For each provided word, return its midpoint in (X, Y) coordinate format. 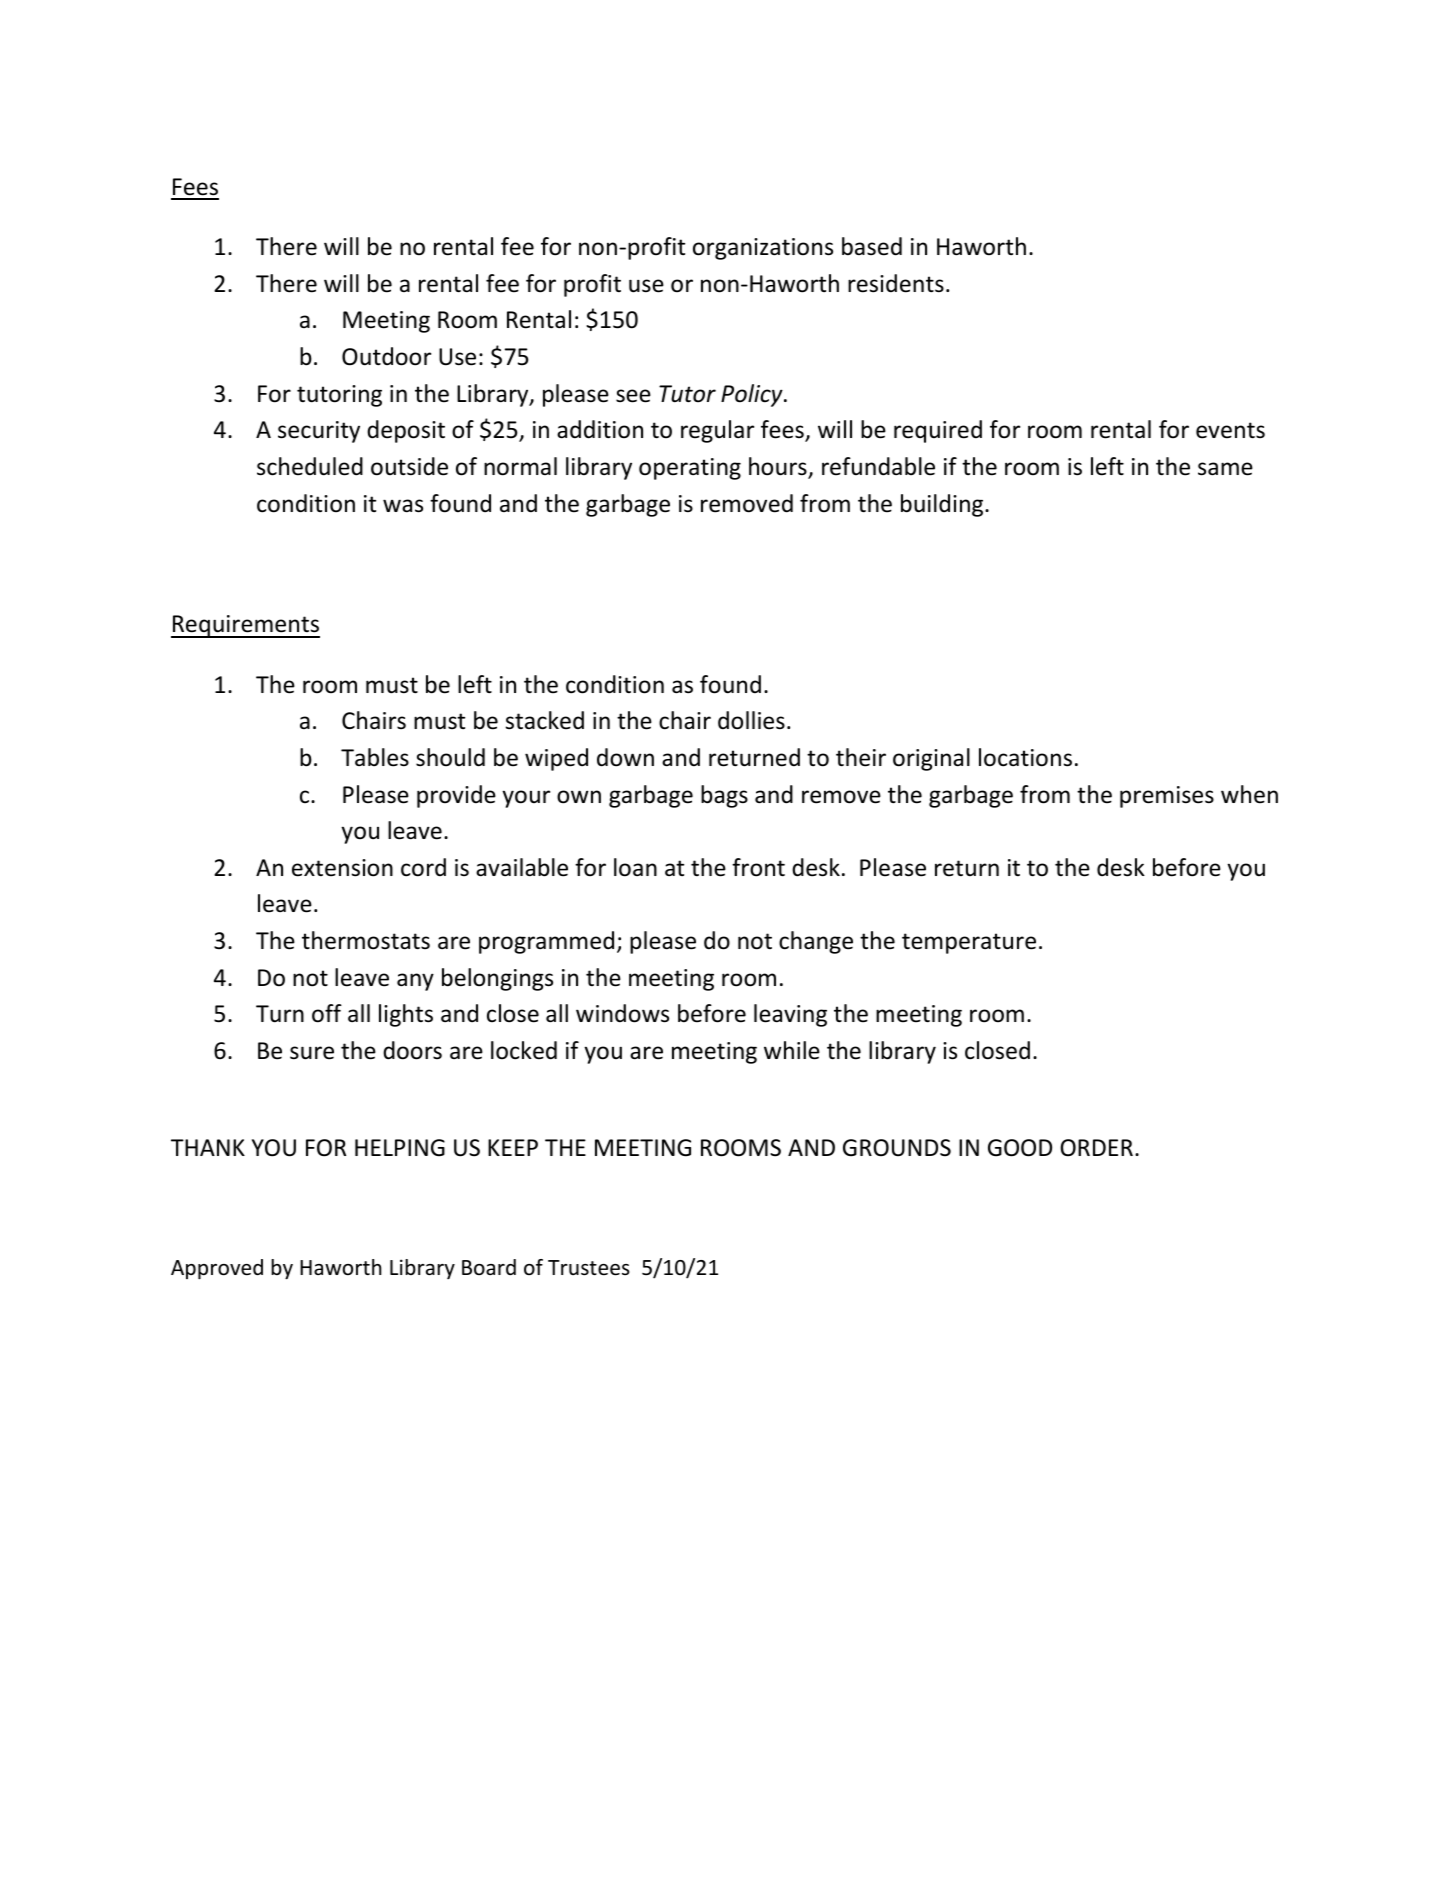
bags (724, 796)
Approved (217, 1269)
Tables (375, 757)
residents (896, 283)
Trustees (589, 1268)
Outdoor (386, 356)
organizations (763, 249)
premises (1167, 797)
